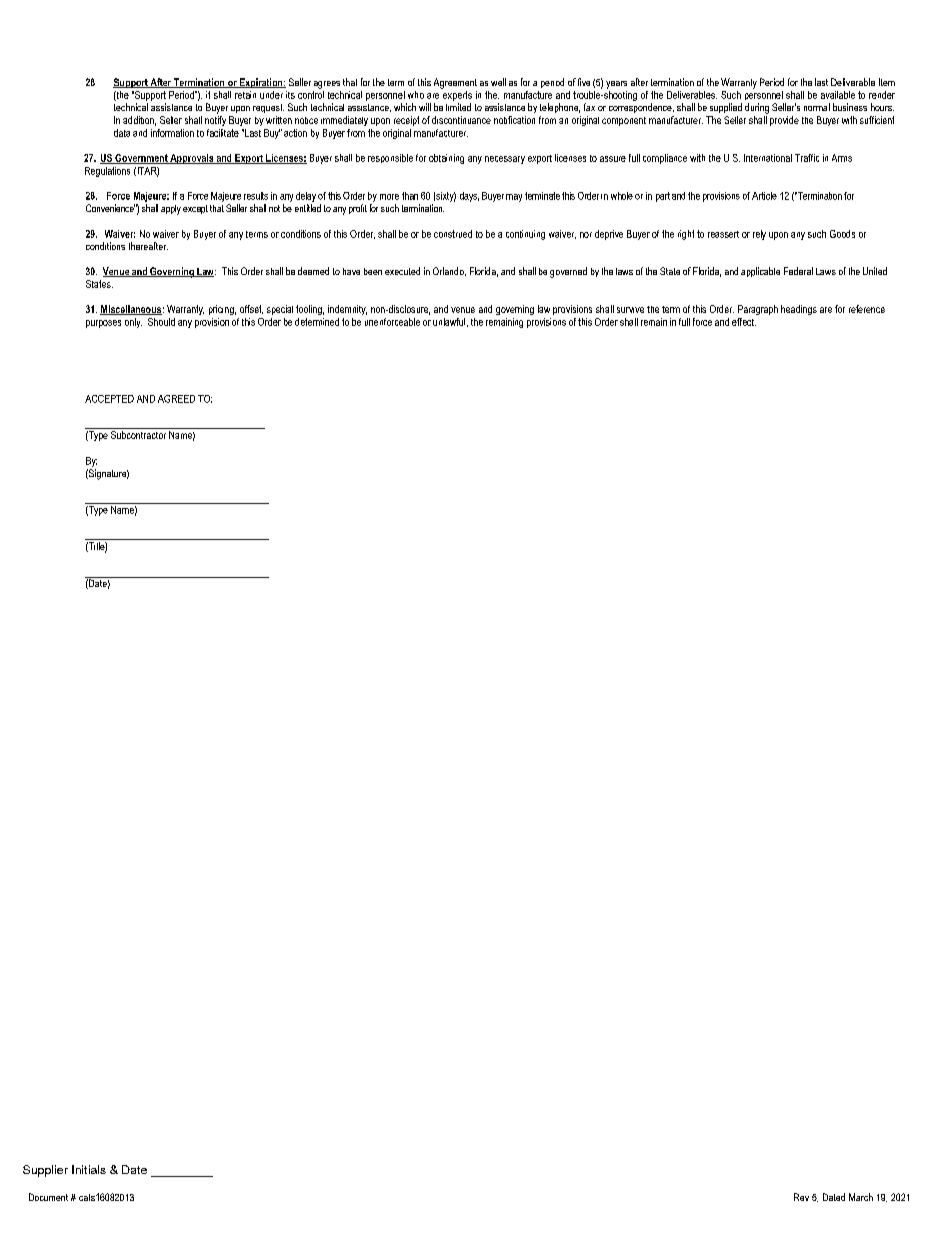 Image resolution: width=952 pixels, height=1233 pixels. Describe the element at coordinates (461, 120) in the page. I see `discontinuance` at that location.
